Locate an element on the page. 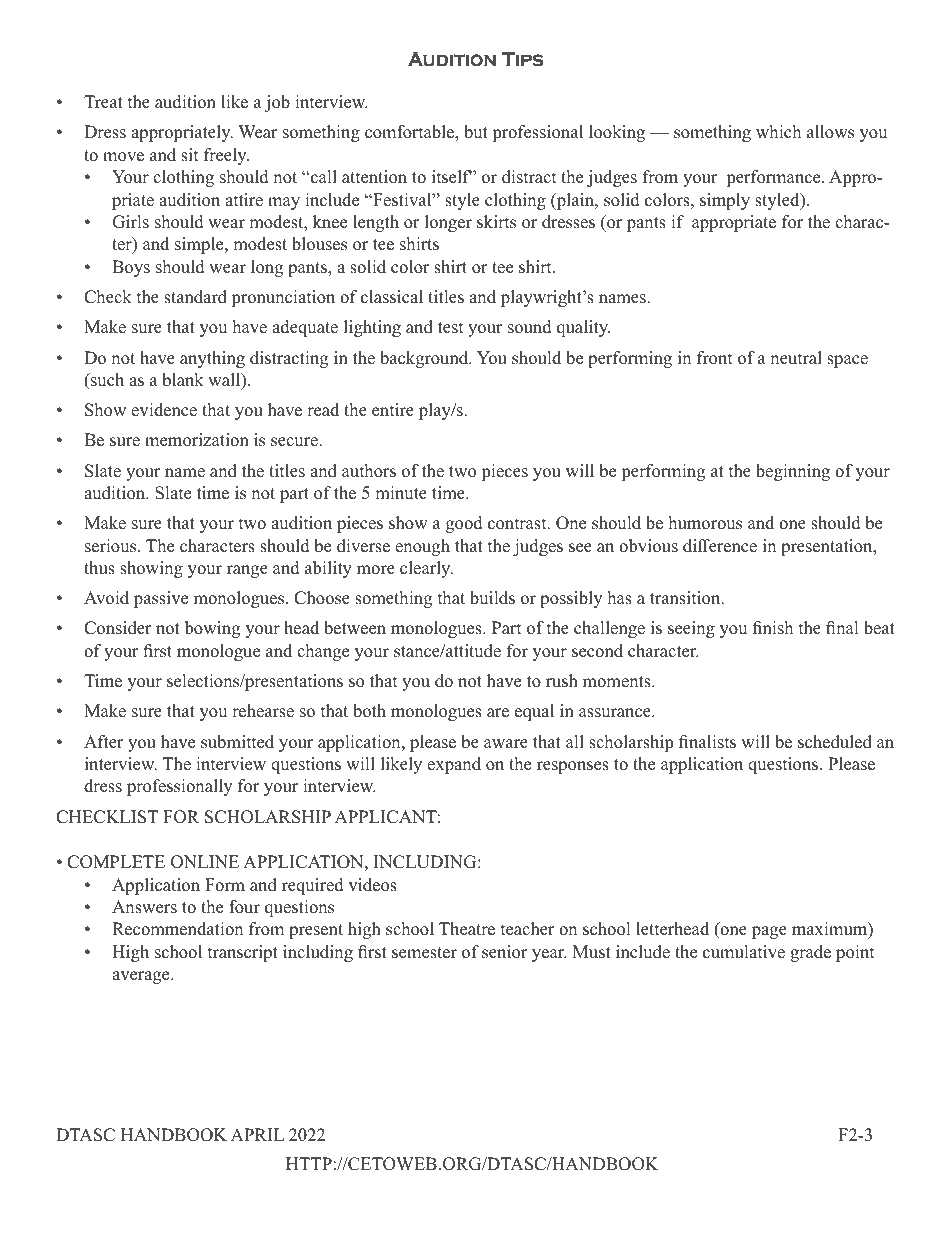 This document has height=1233, width=952. Tips is located at coordinates (522, 59).
